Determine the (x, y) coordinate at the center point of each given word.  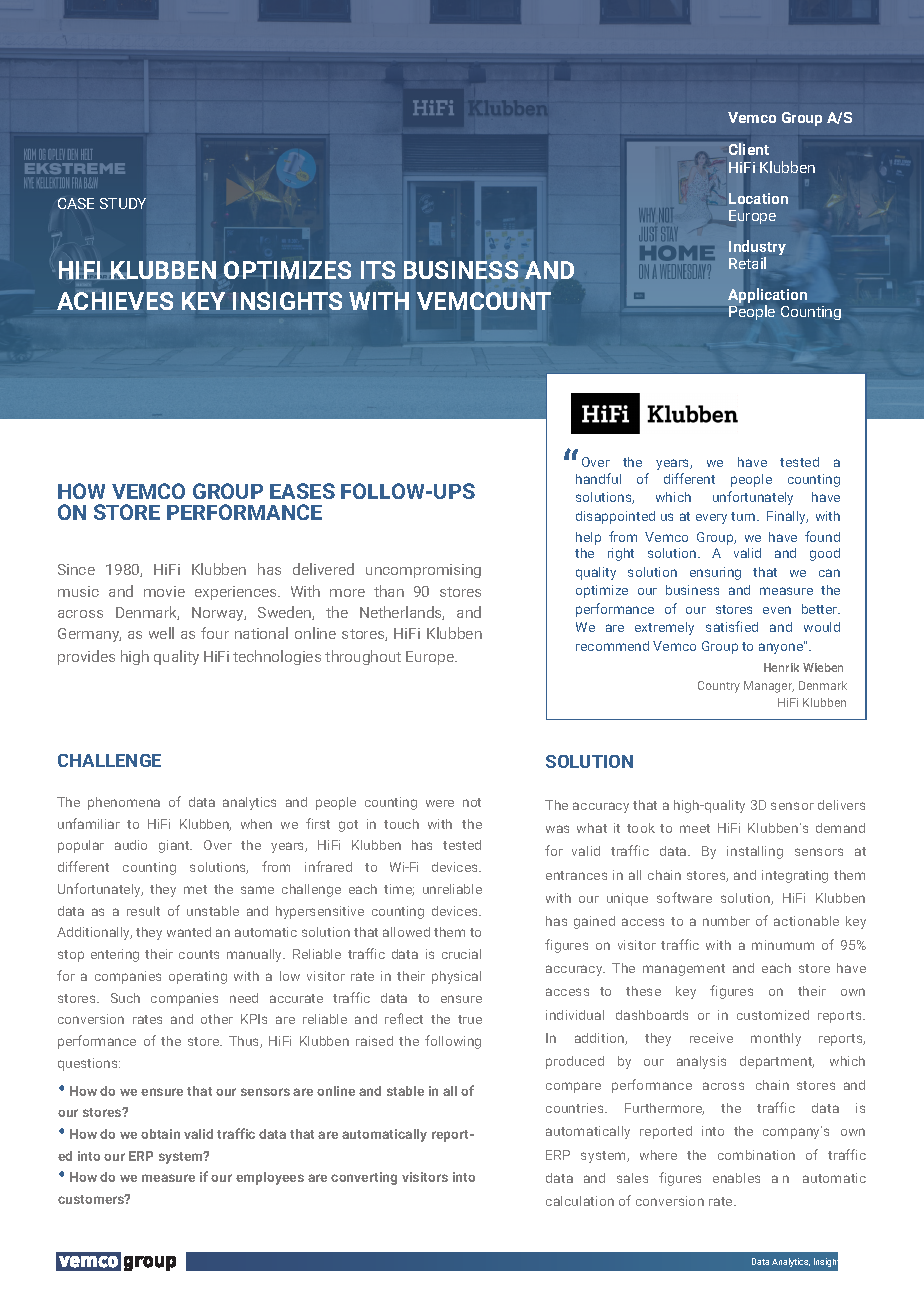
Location (758, 198)
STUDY (123, 203)
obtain (160, 1134)
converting (364, 1178)
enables (736, 1178)
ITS (378, 270)
